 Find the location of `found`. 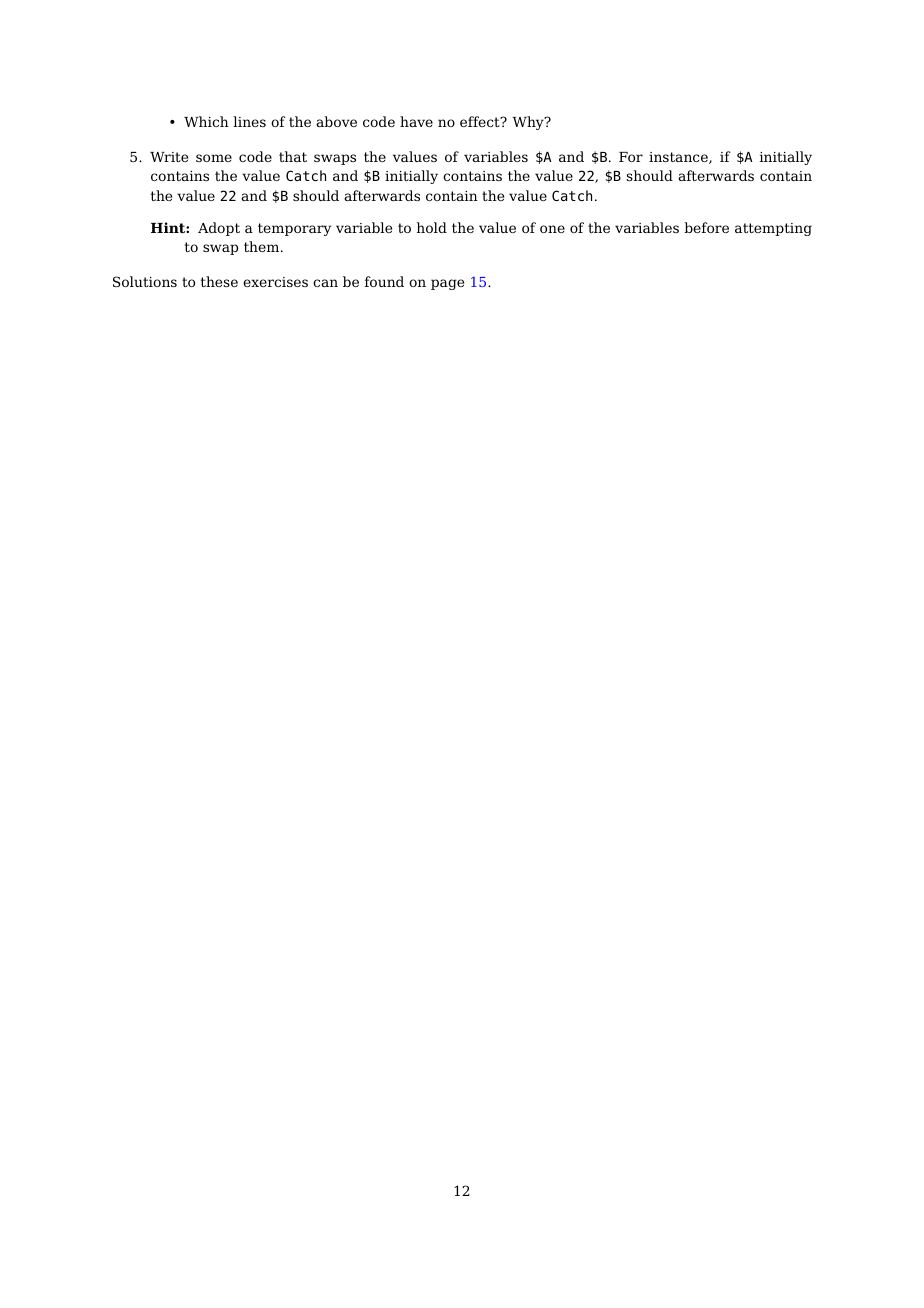

found is located at coordinates (384, 281).
